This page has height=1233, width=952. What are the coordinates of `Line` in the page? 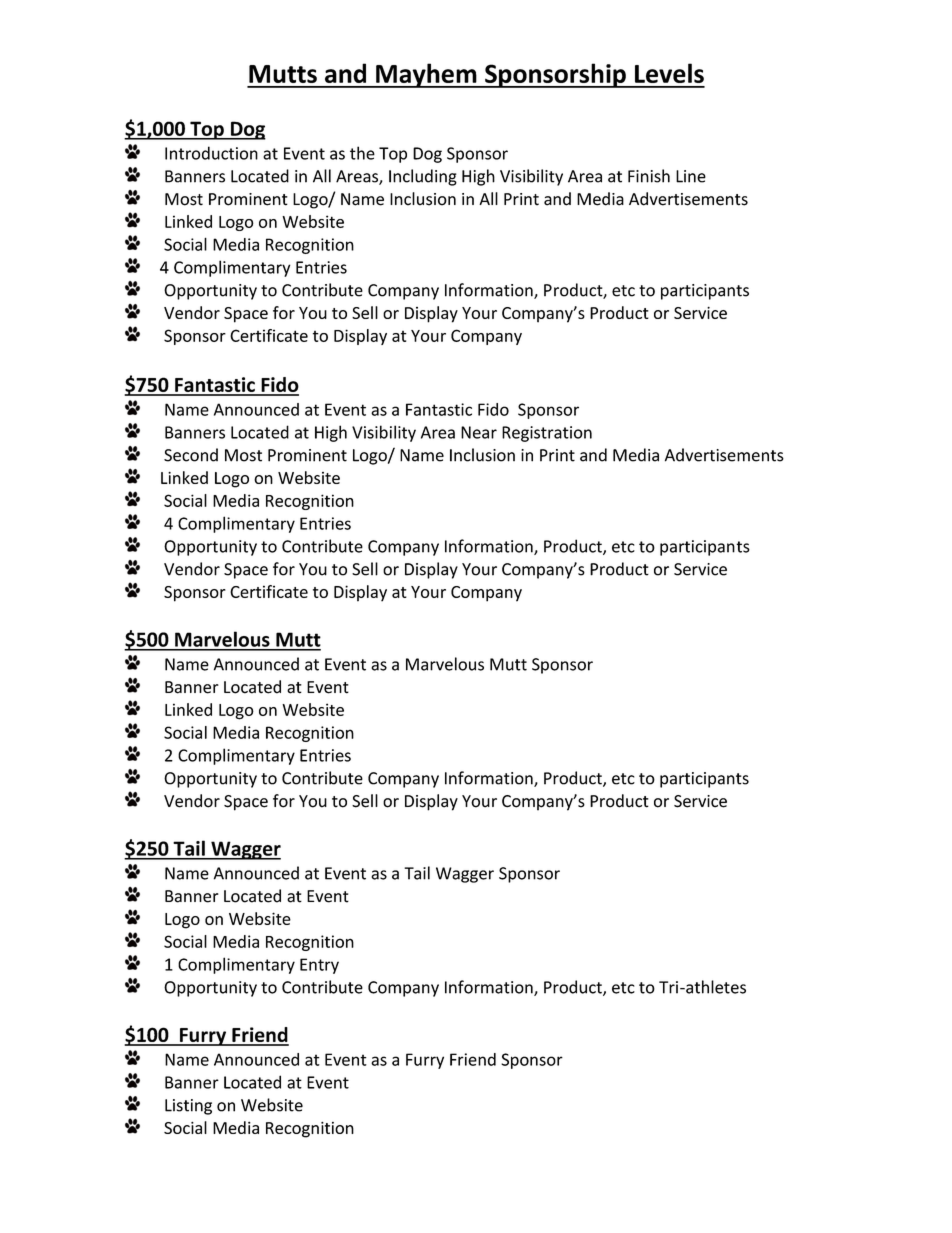 It's located at (691, 176).
